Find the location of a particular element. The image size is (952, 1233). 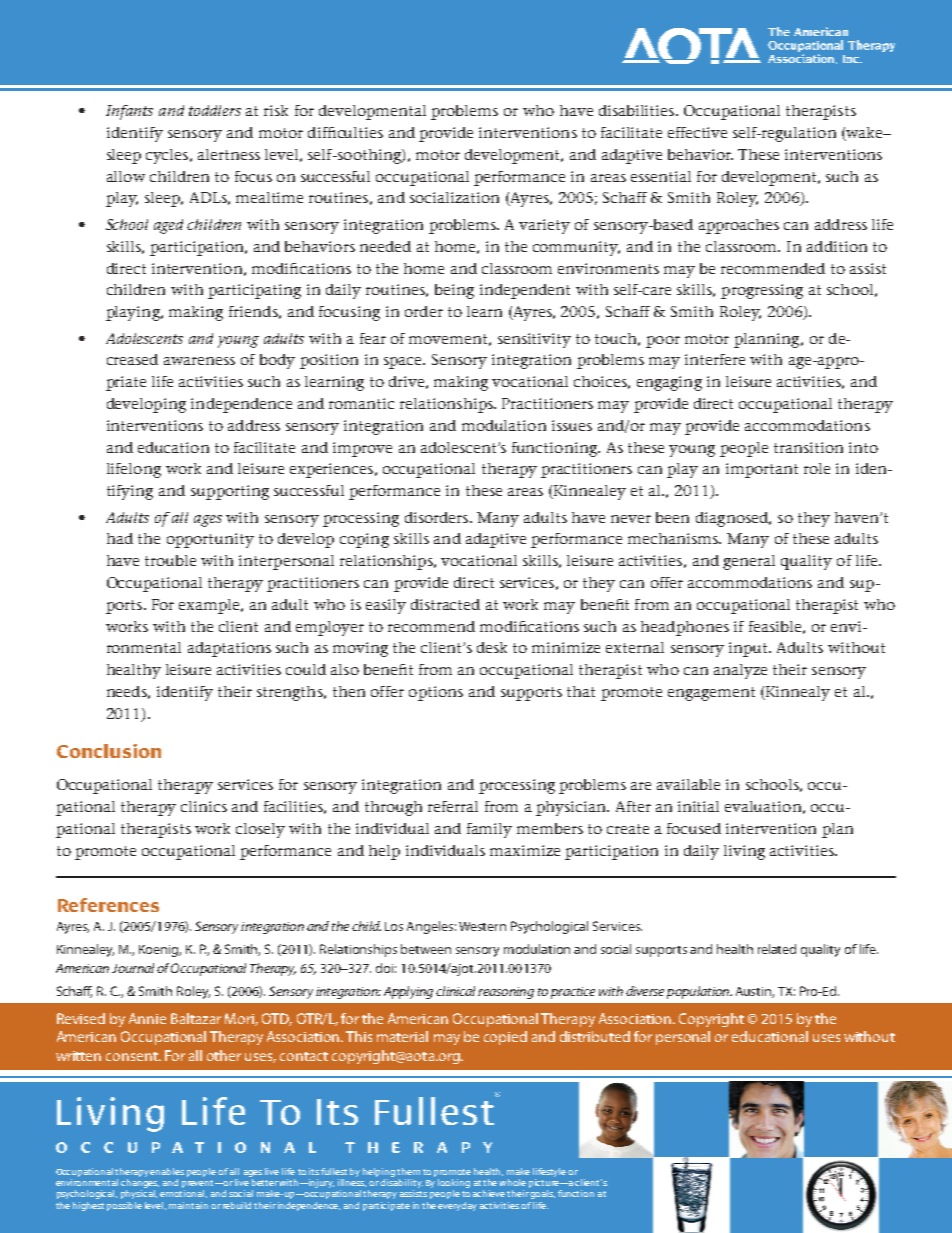

difficulties is located at coordinates (345, 132).
